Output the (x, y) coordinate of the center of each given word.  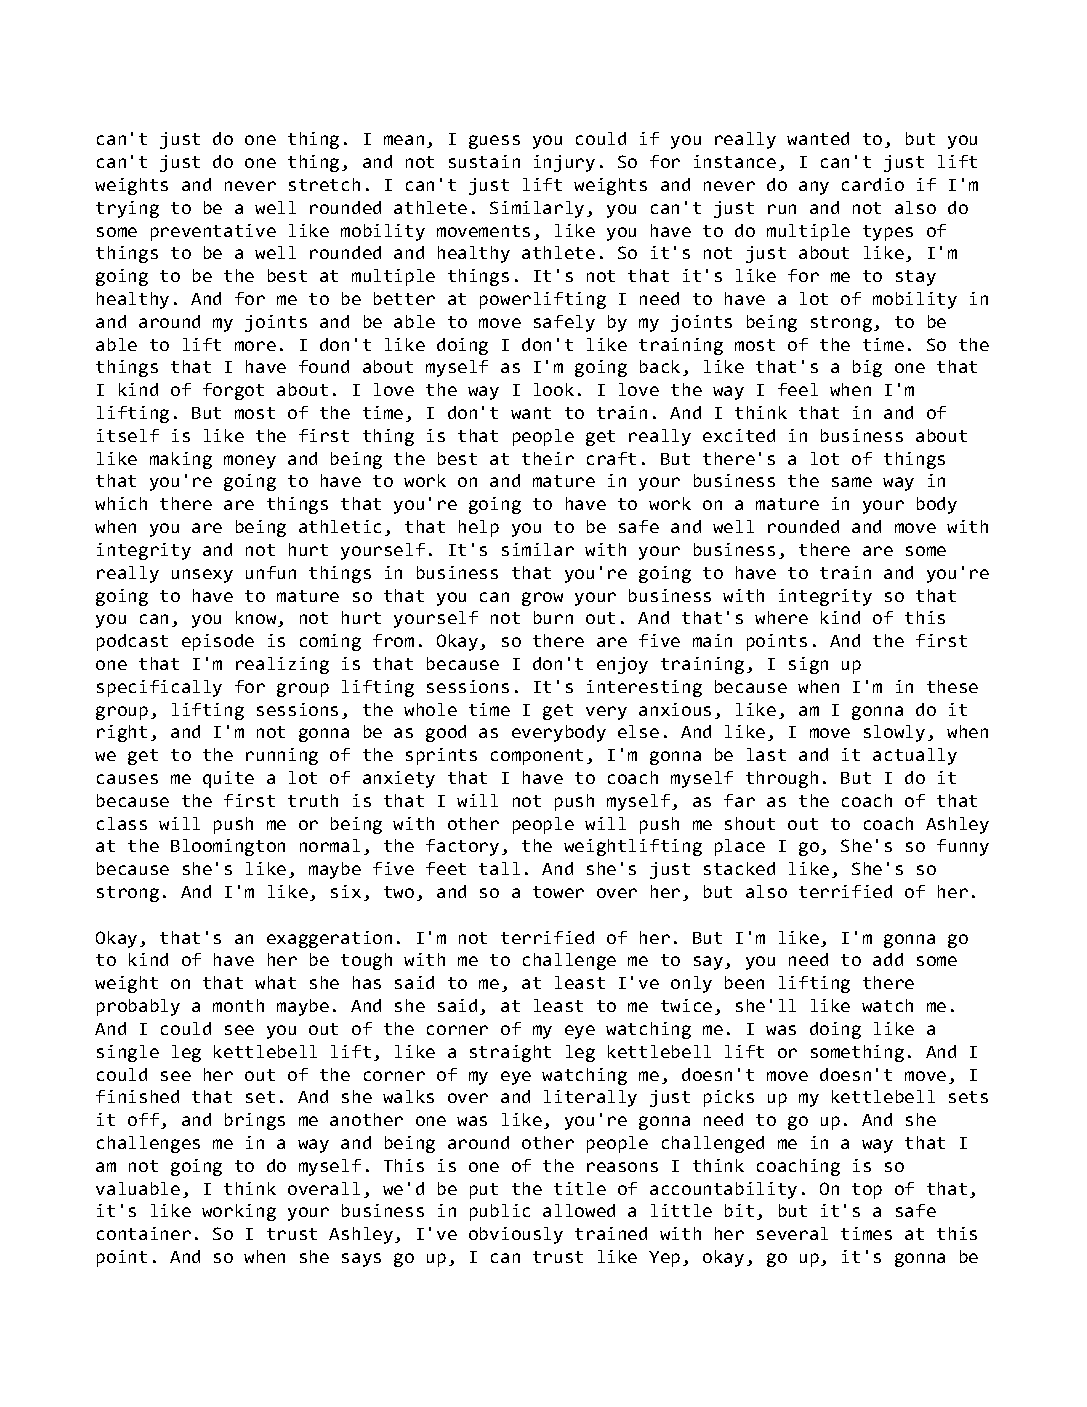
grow (542, 599)
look (554, 389)
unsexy (202, 576)
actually (915, 756)
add (888, 959)
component (537, 757)
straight (510, 1053)
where (781, 617)
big (867, 368)
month (238, 1005)
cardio (873, 184)
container (144, 1233)
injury (564, 163)
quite (228, 779)
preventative (213, 232)
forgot (233, 391)
